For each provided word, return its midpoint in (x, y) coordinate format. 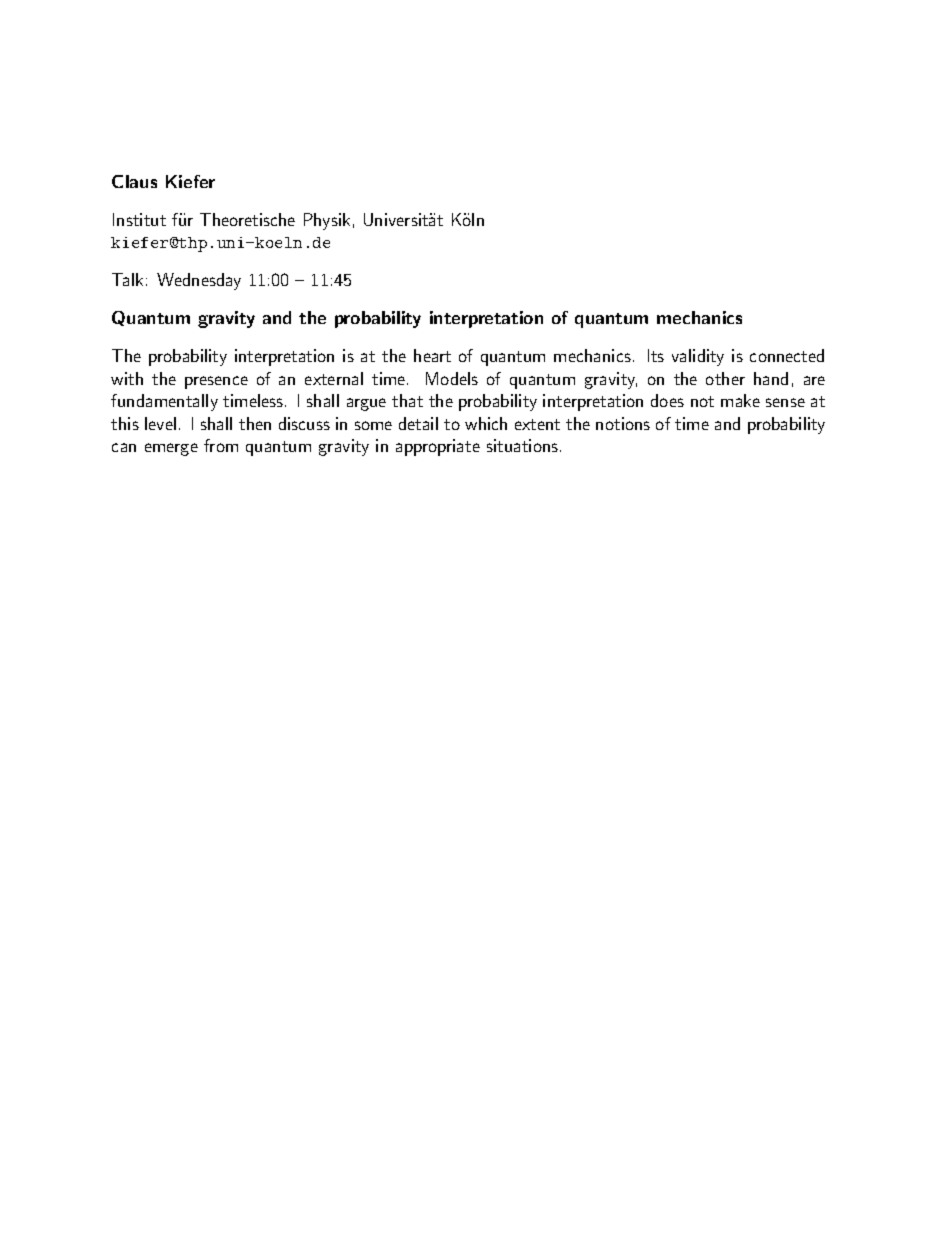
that (407, 400)
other (725, 378)
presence (216, 382)
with (127, 378)
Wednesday (199, 281)
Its (656, 355)
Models (452, 378)
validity (698, 357)
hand (771, 378)
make (740, 400)
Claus (134, 181)
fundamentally (164, 402)
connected (787, 355)
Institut (139, 219)
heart (432, 355)
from (221, 445)
